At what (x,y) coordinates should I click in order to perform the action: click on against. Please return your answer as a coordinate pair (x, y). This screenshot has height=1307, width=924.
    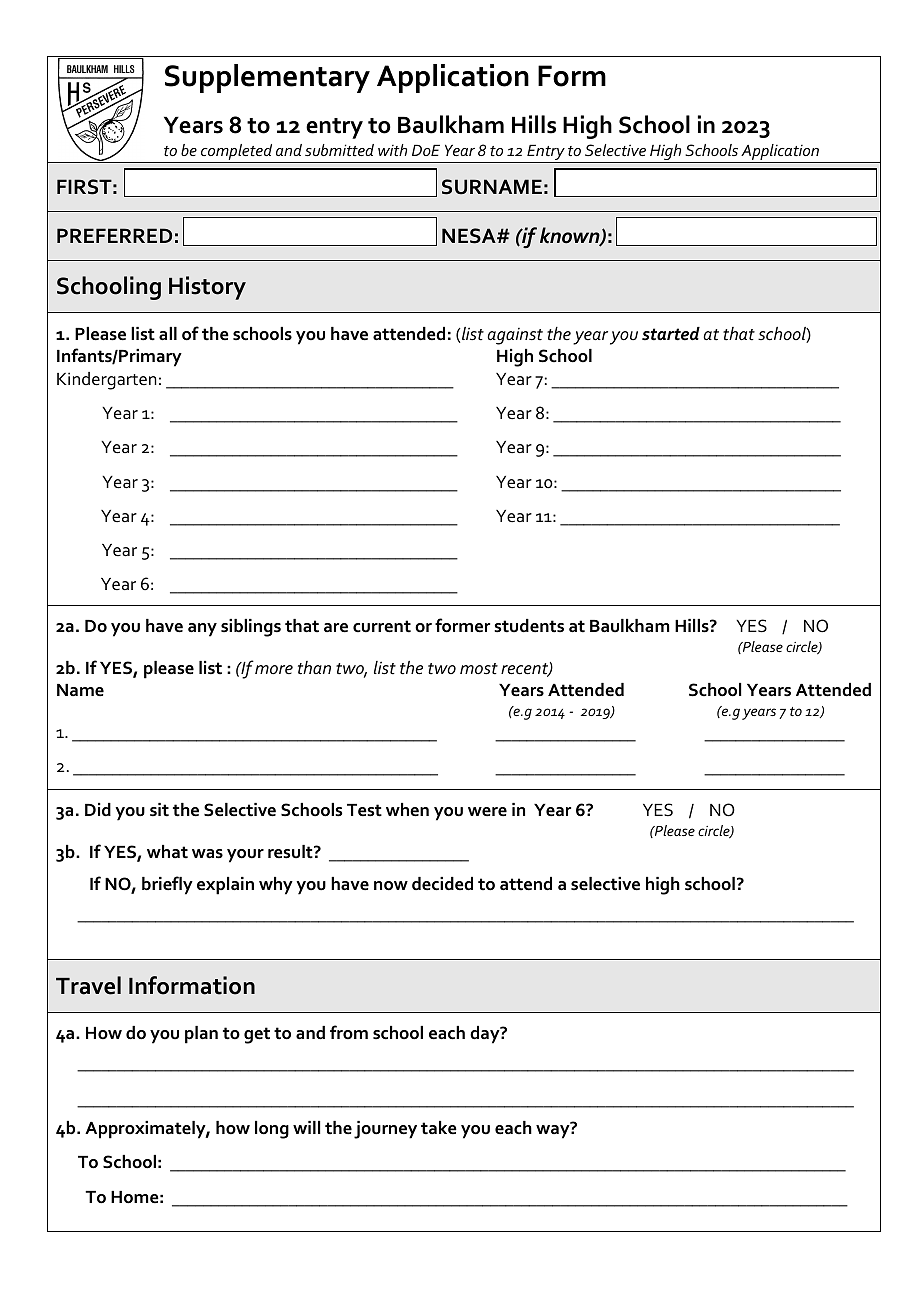
    Looking at the image, I should click on (515, 336).
